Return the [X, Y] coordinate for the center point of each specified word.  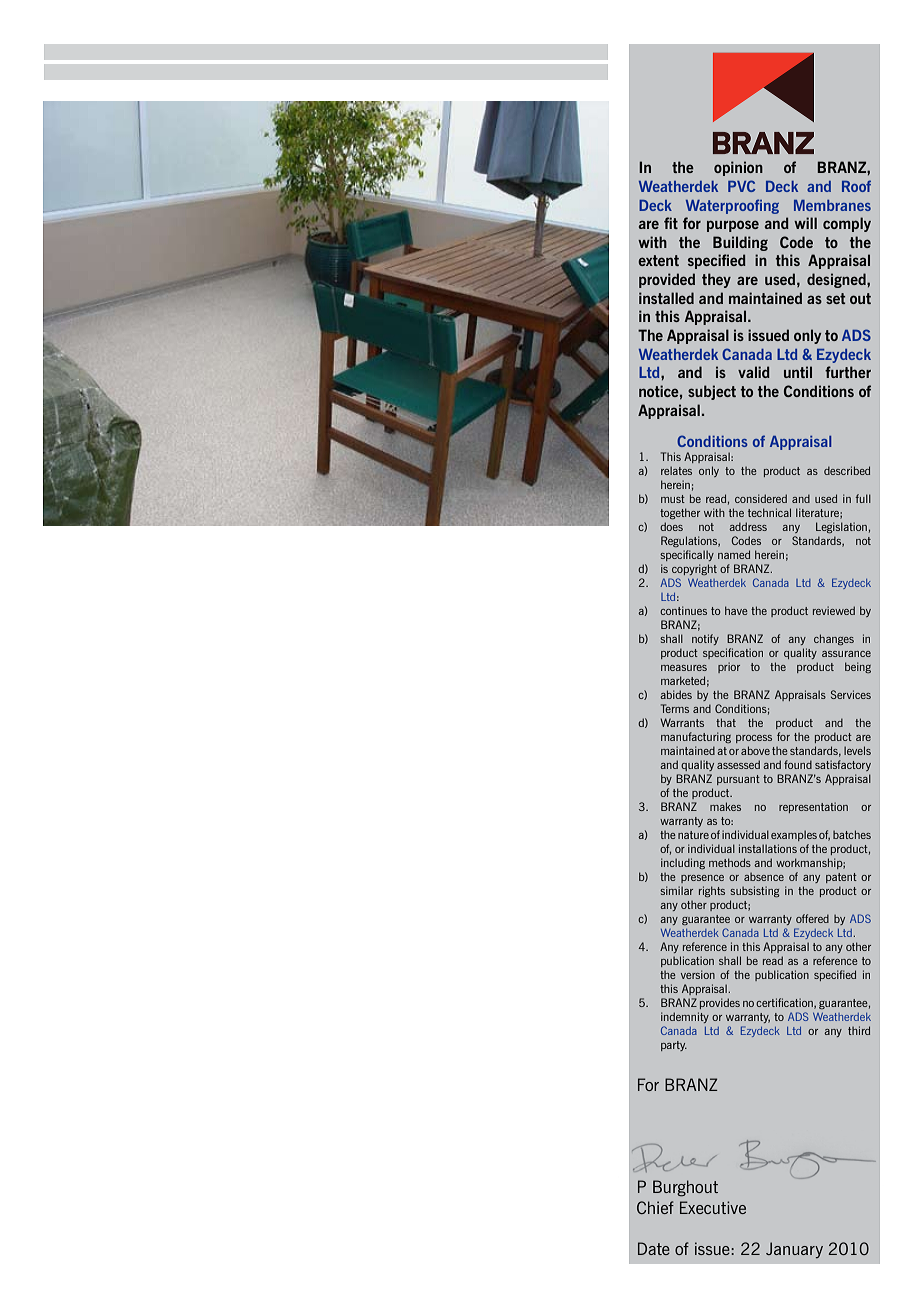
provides [720, 1003]
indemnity [685, 1017]
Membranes [832, 205]
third [859, 1030]
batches [852, 834]
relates [676, 470]
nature [693, 835]
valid [754, 372]
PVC [741, 186]
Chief [655, 1207]
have [736, 610]
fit [671, 223]
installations [768, 848]
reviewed [834, 610]
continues [683, 610]
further [848, 372]
